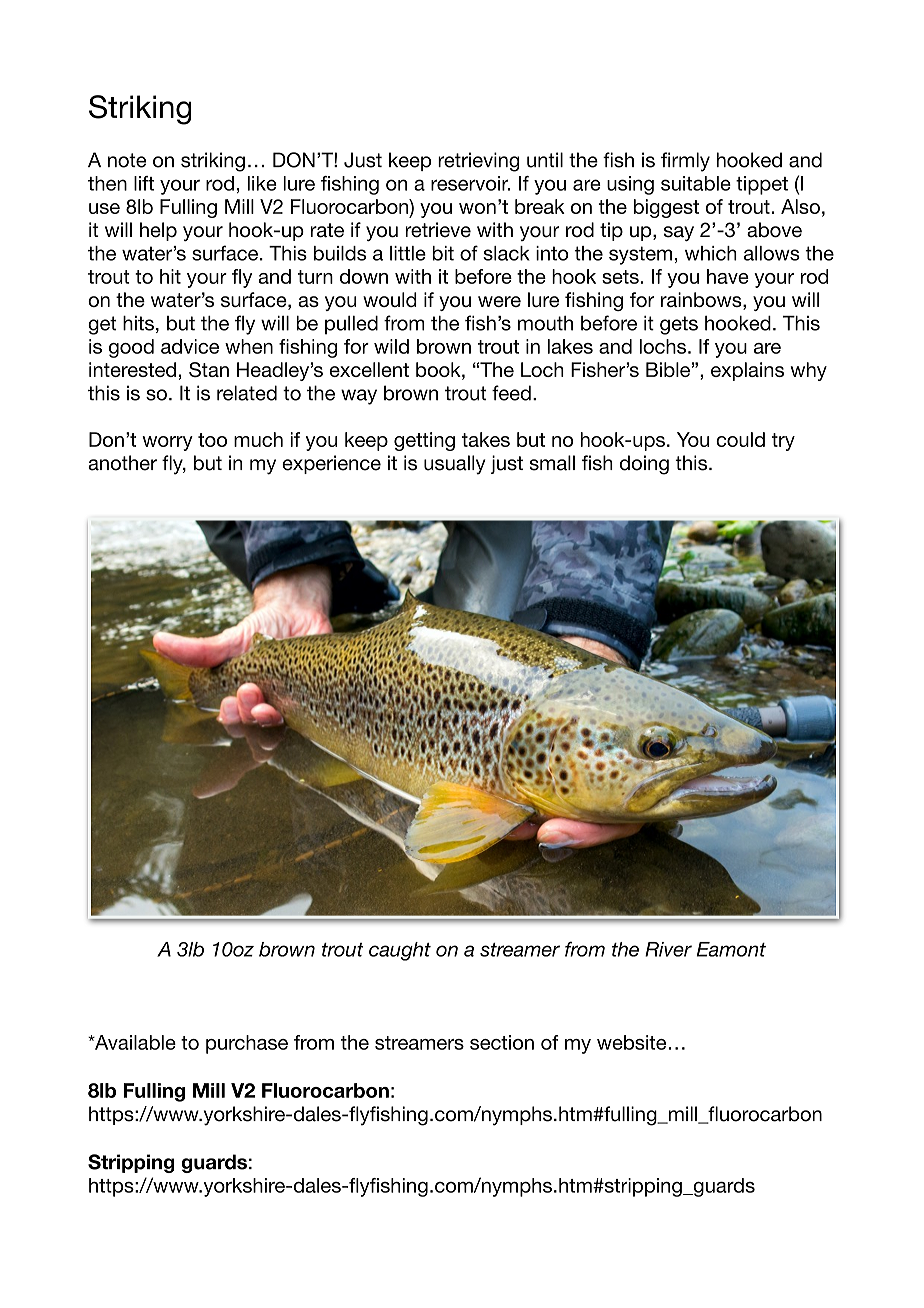  I want to click on doing, so click(644, 465).
